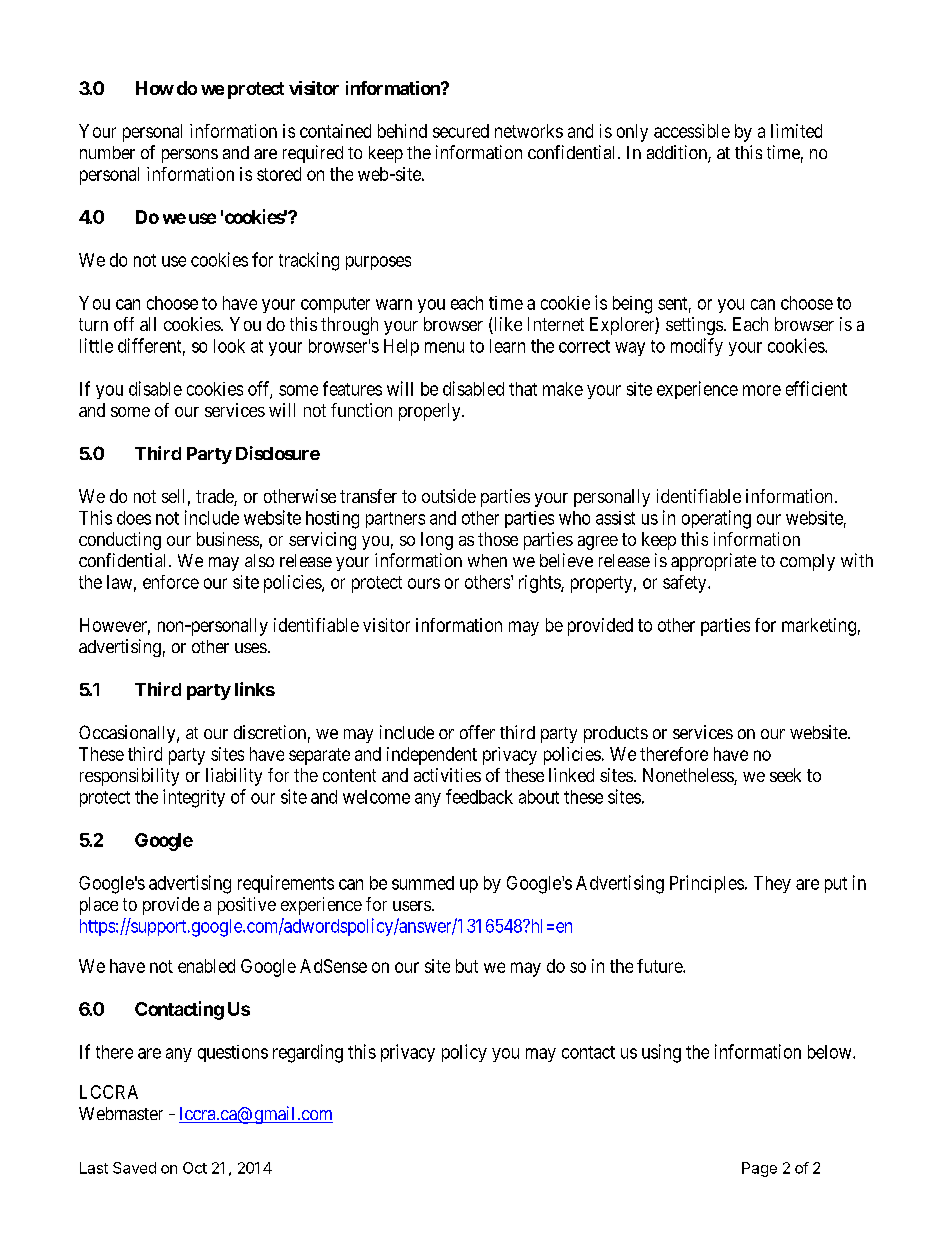  I want to click on marketing, so click(819, 627).
